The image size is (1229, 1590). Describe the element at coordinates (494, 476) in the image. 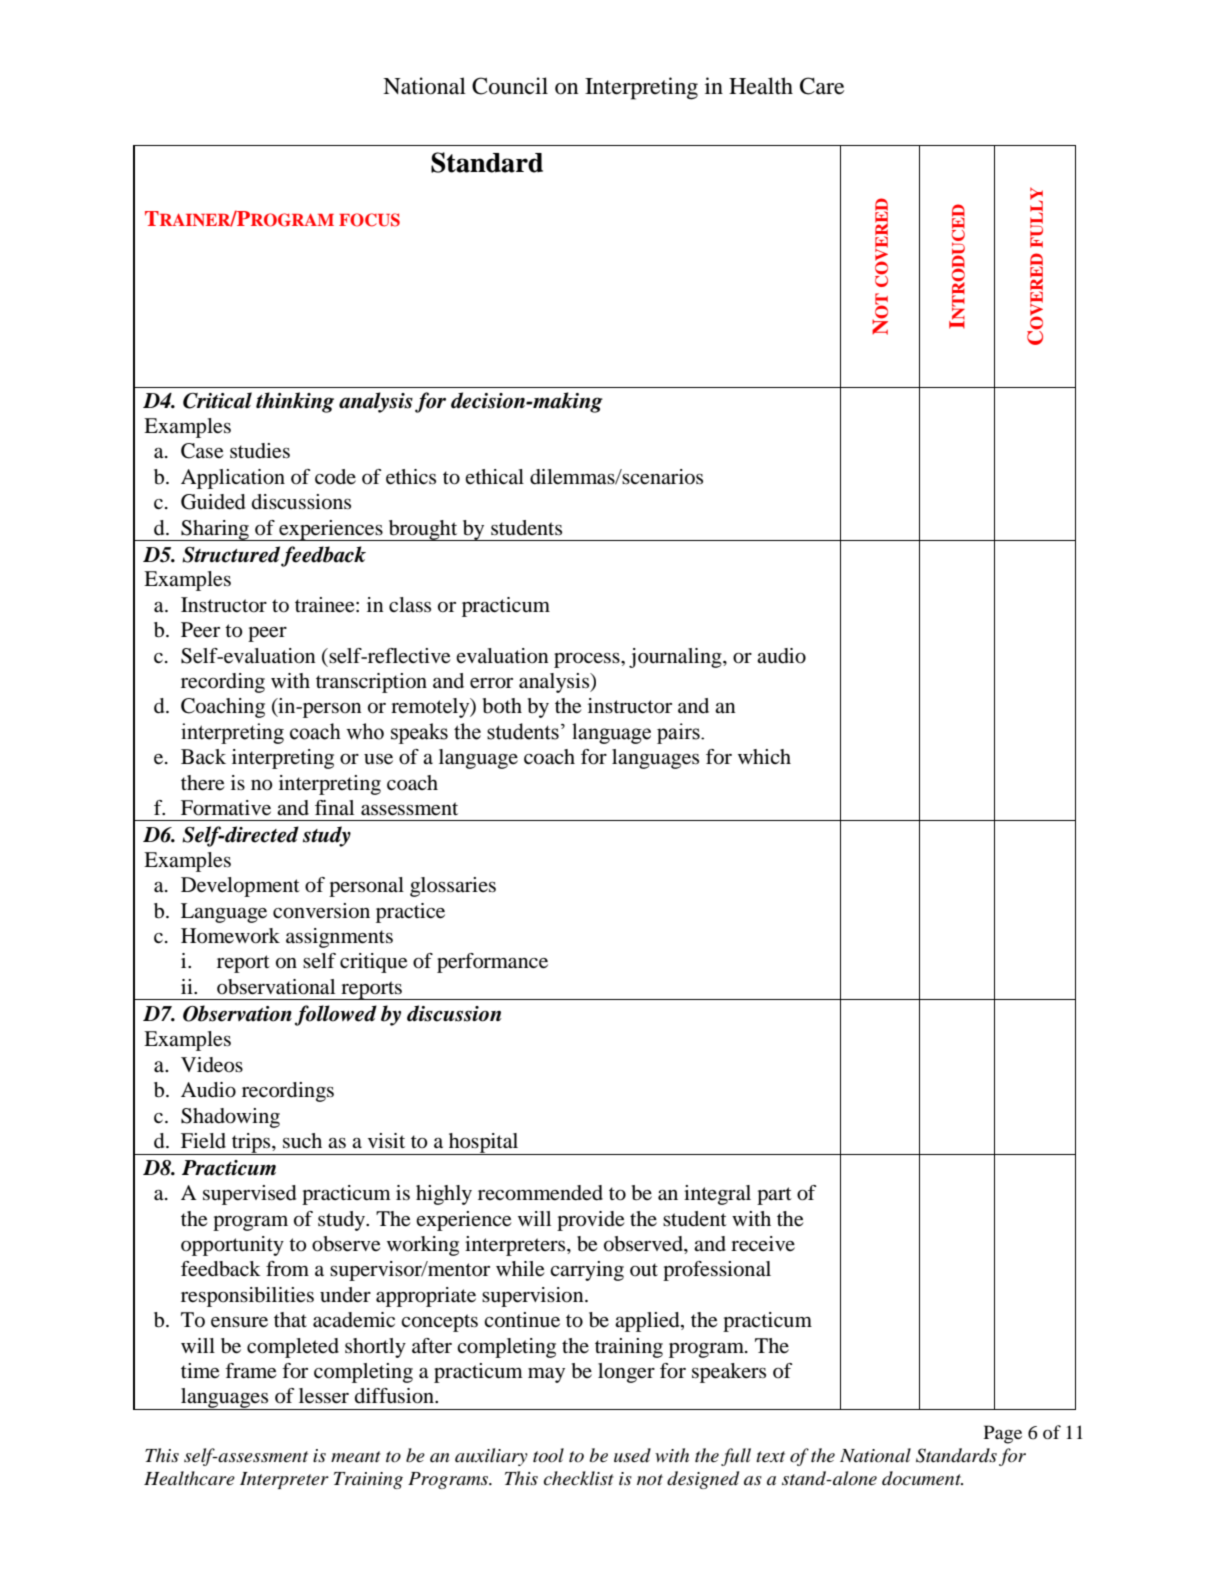

I see `ethical` at that location.
